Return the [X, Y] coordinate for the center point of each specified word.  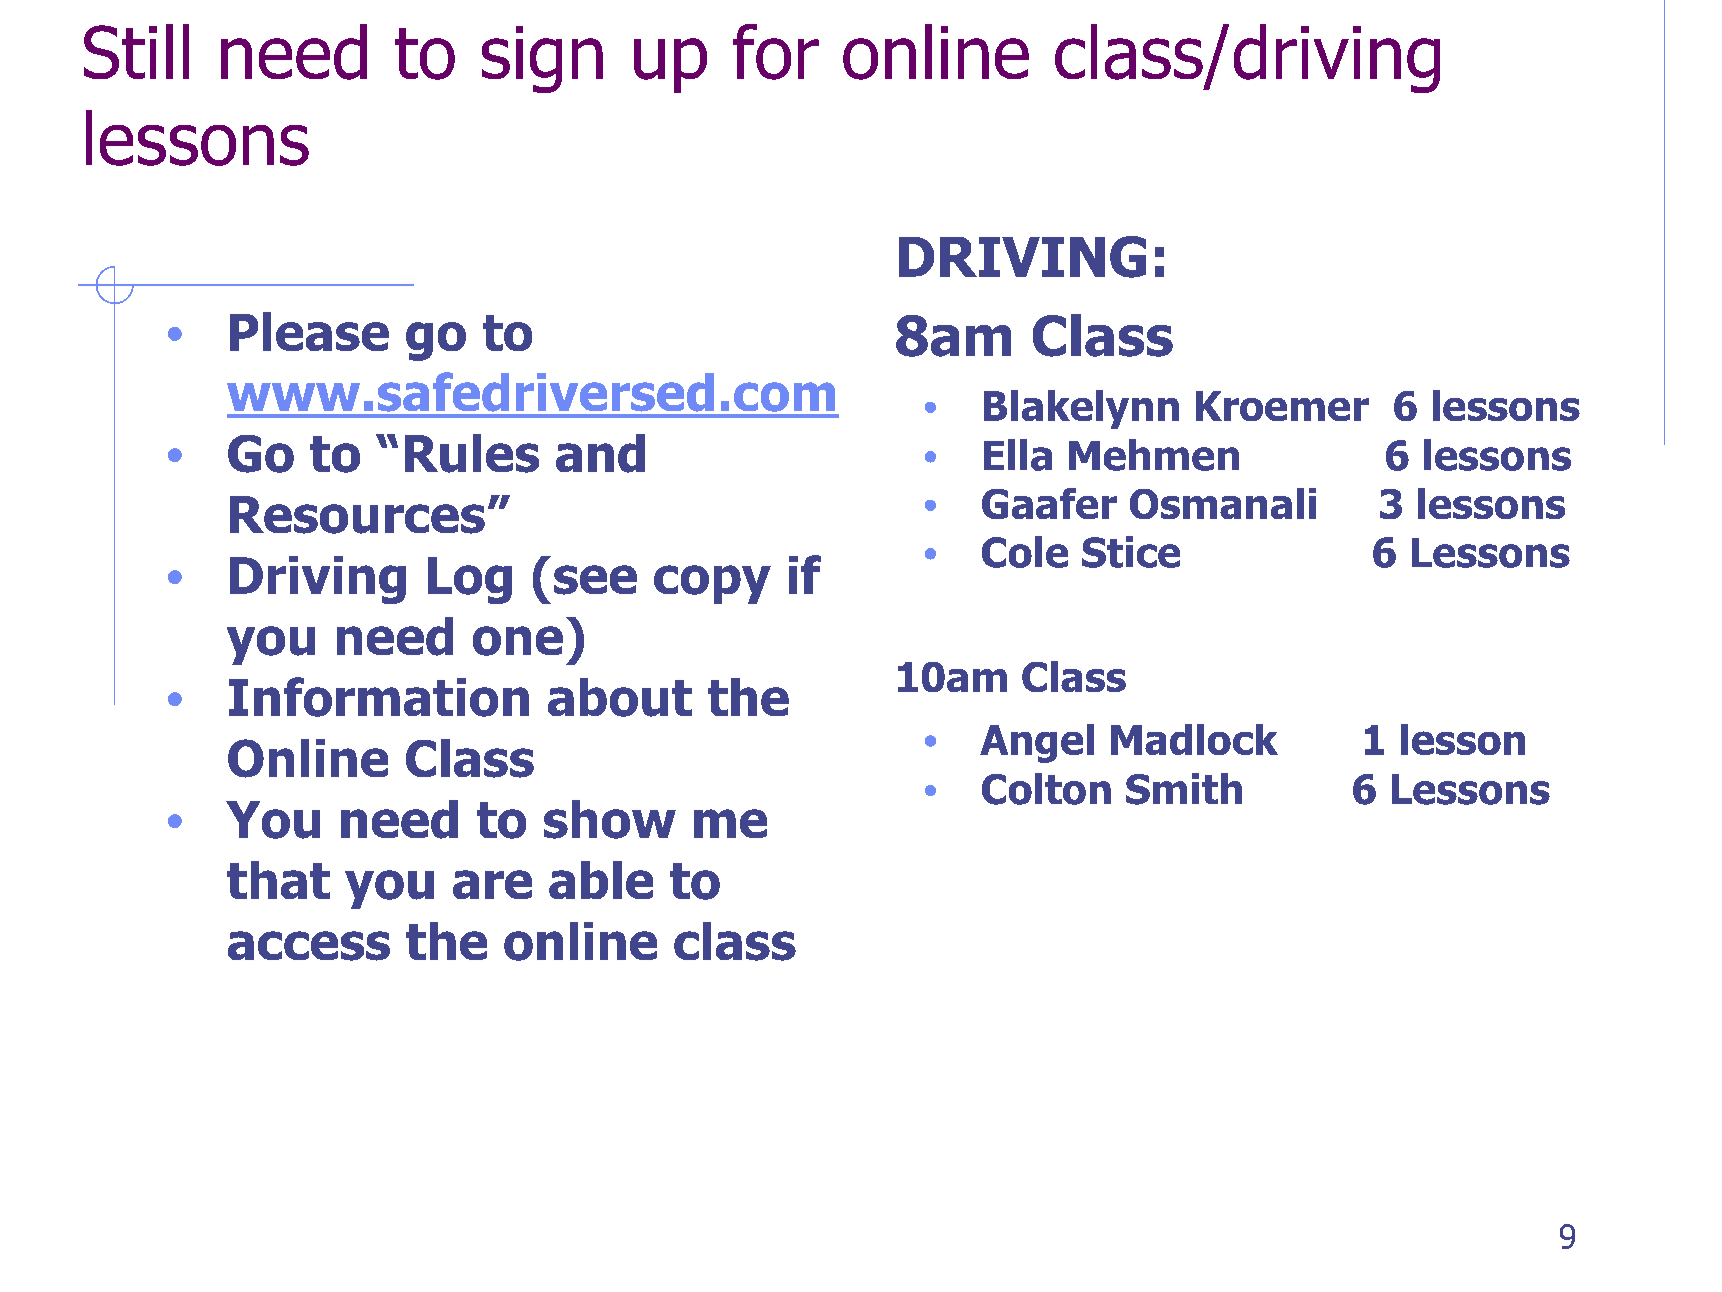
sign [542, 59]
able [601, 880]
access [309, 946]
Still [136, 51]
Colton [1046, 789]
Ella [1018, 455]
